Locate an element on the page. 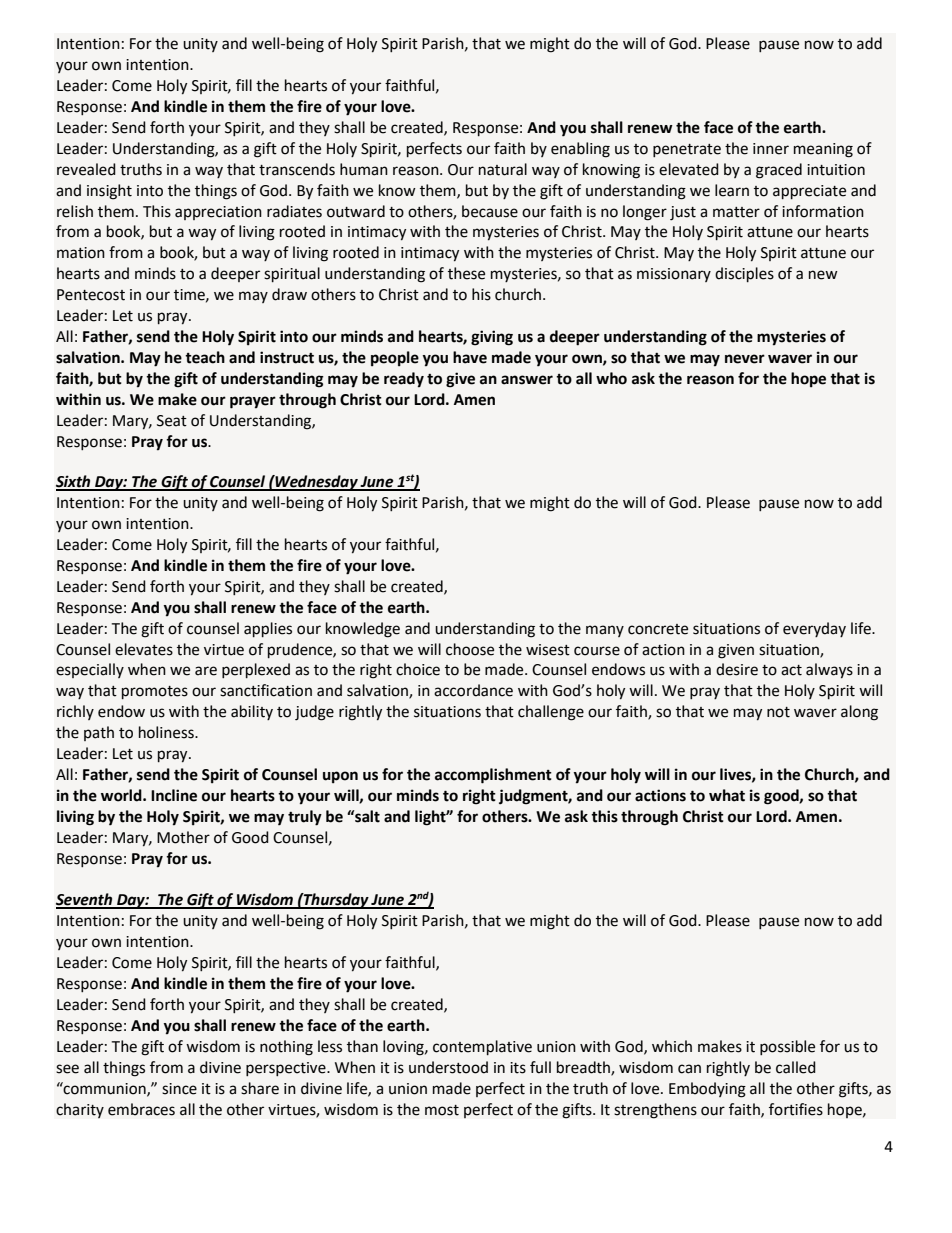  elevates is located at coordinates (144, 649).
